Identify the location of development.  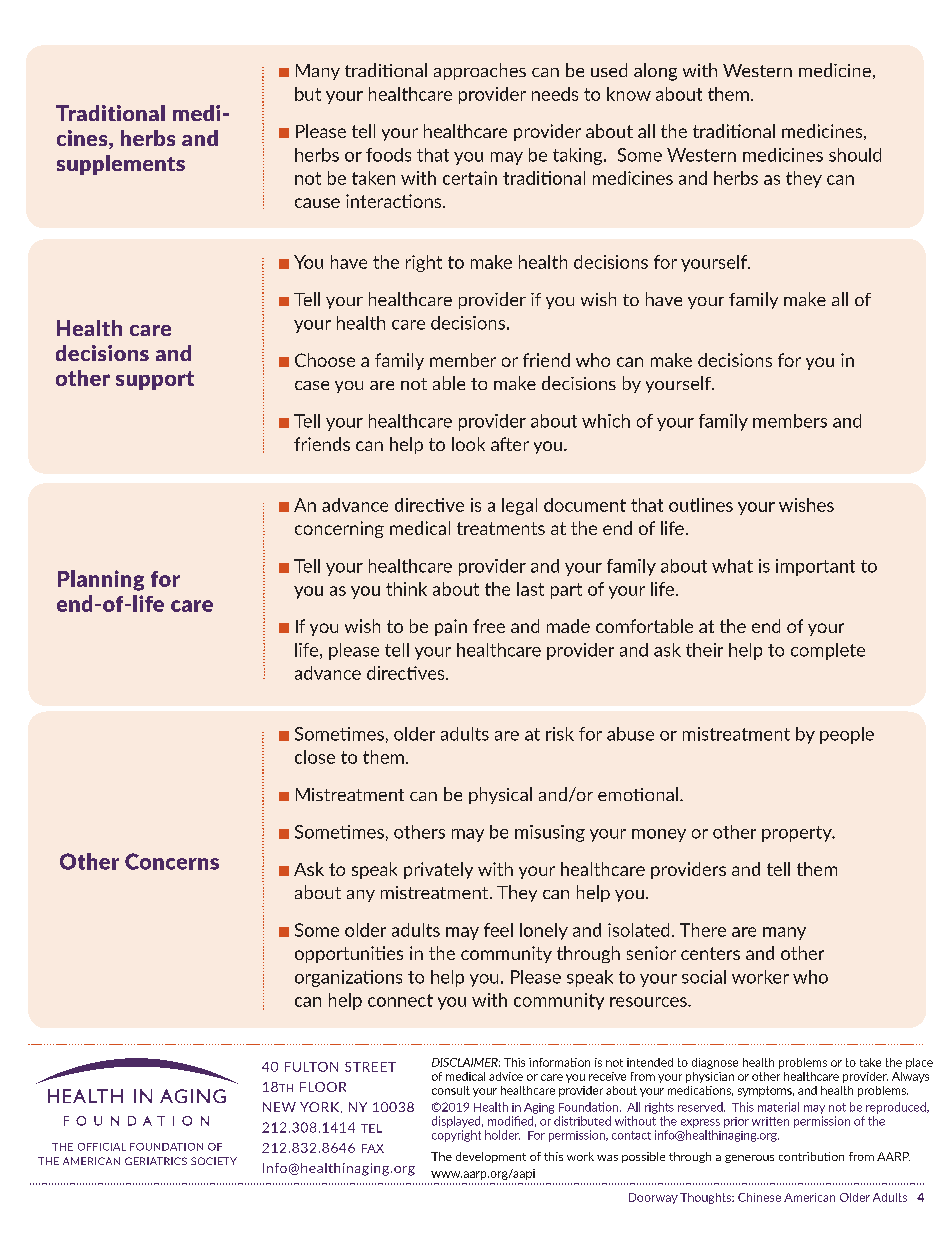
(491, 1157).
